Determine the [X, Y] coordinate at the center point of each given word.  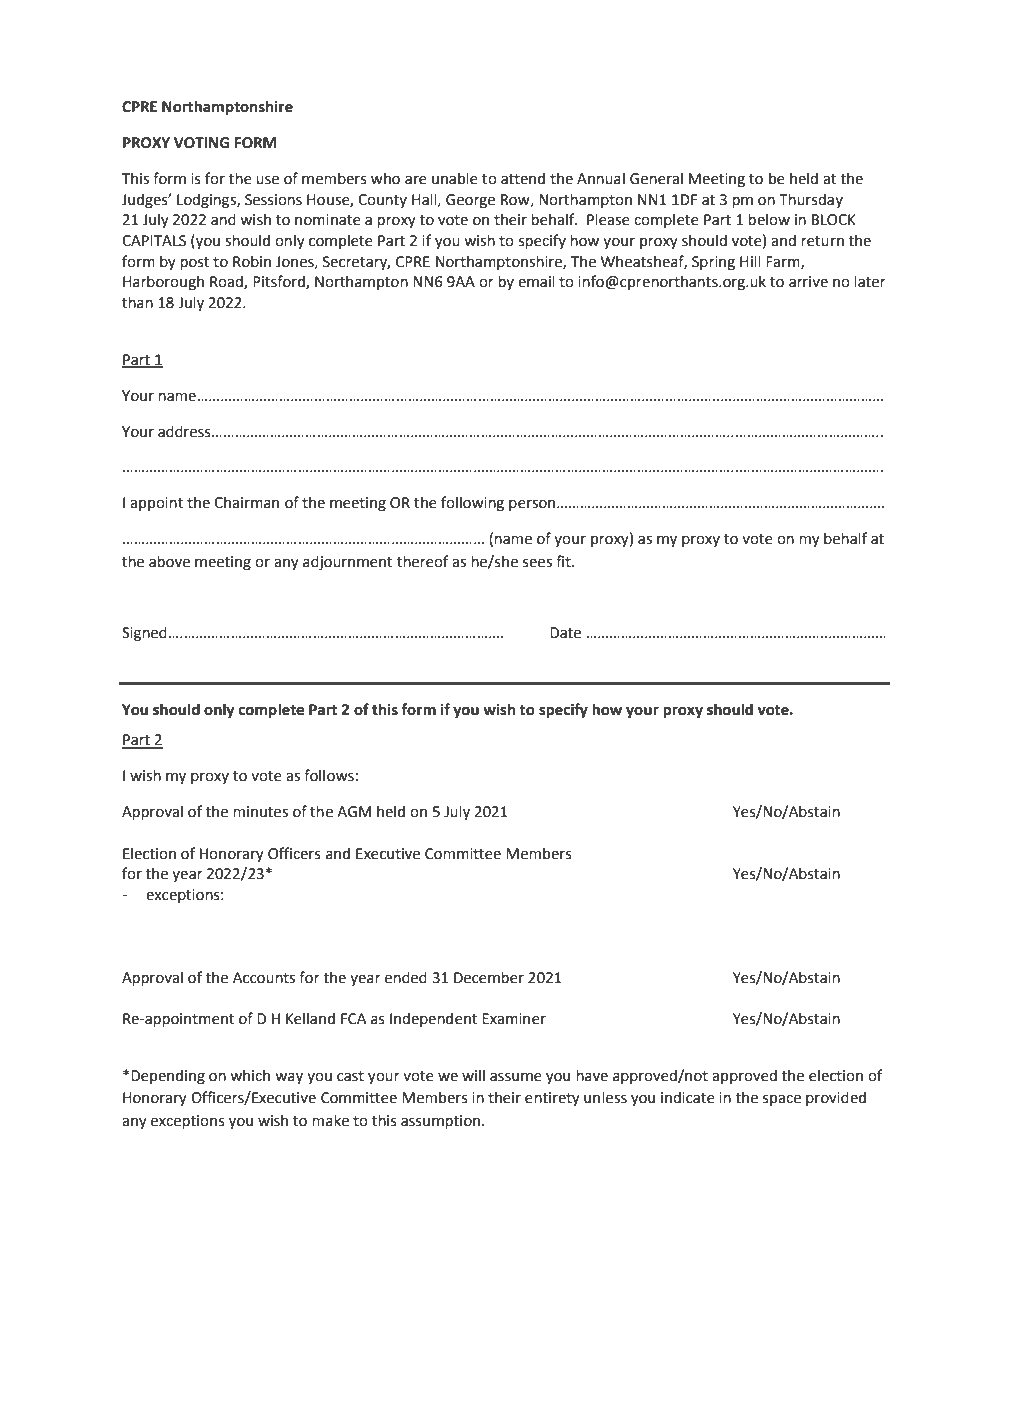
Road [227, 282]
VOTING [201, 143]
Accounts [264, 978]
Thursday [811, 200]
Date [565, 633]
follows [329, 775]
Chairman [246, 502]
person [533, 505]
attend [523, 178]
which [250, 1075]
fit [564, 561]
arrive [808, 282]
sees [537, 563]
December [489, 977]
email [536, 281]
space [782, 1100]
